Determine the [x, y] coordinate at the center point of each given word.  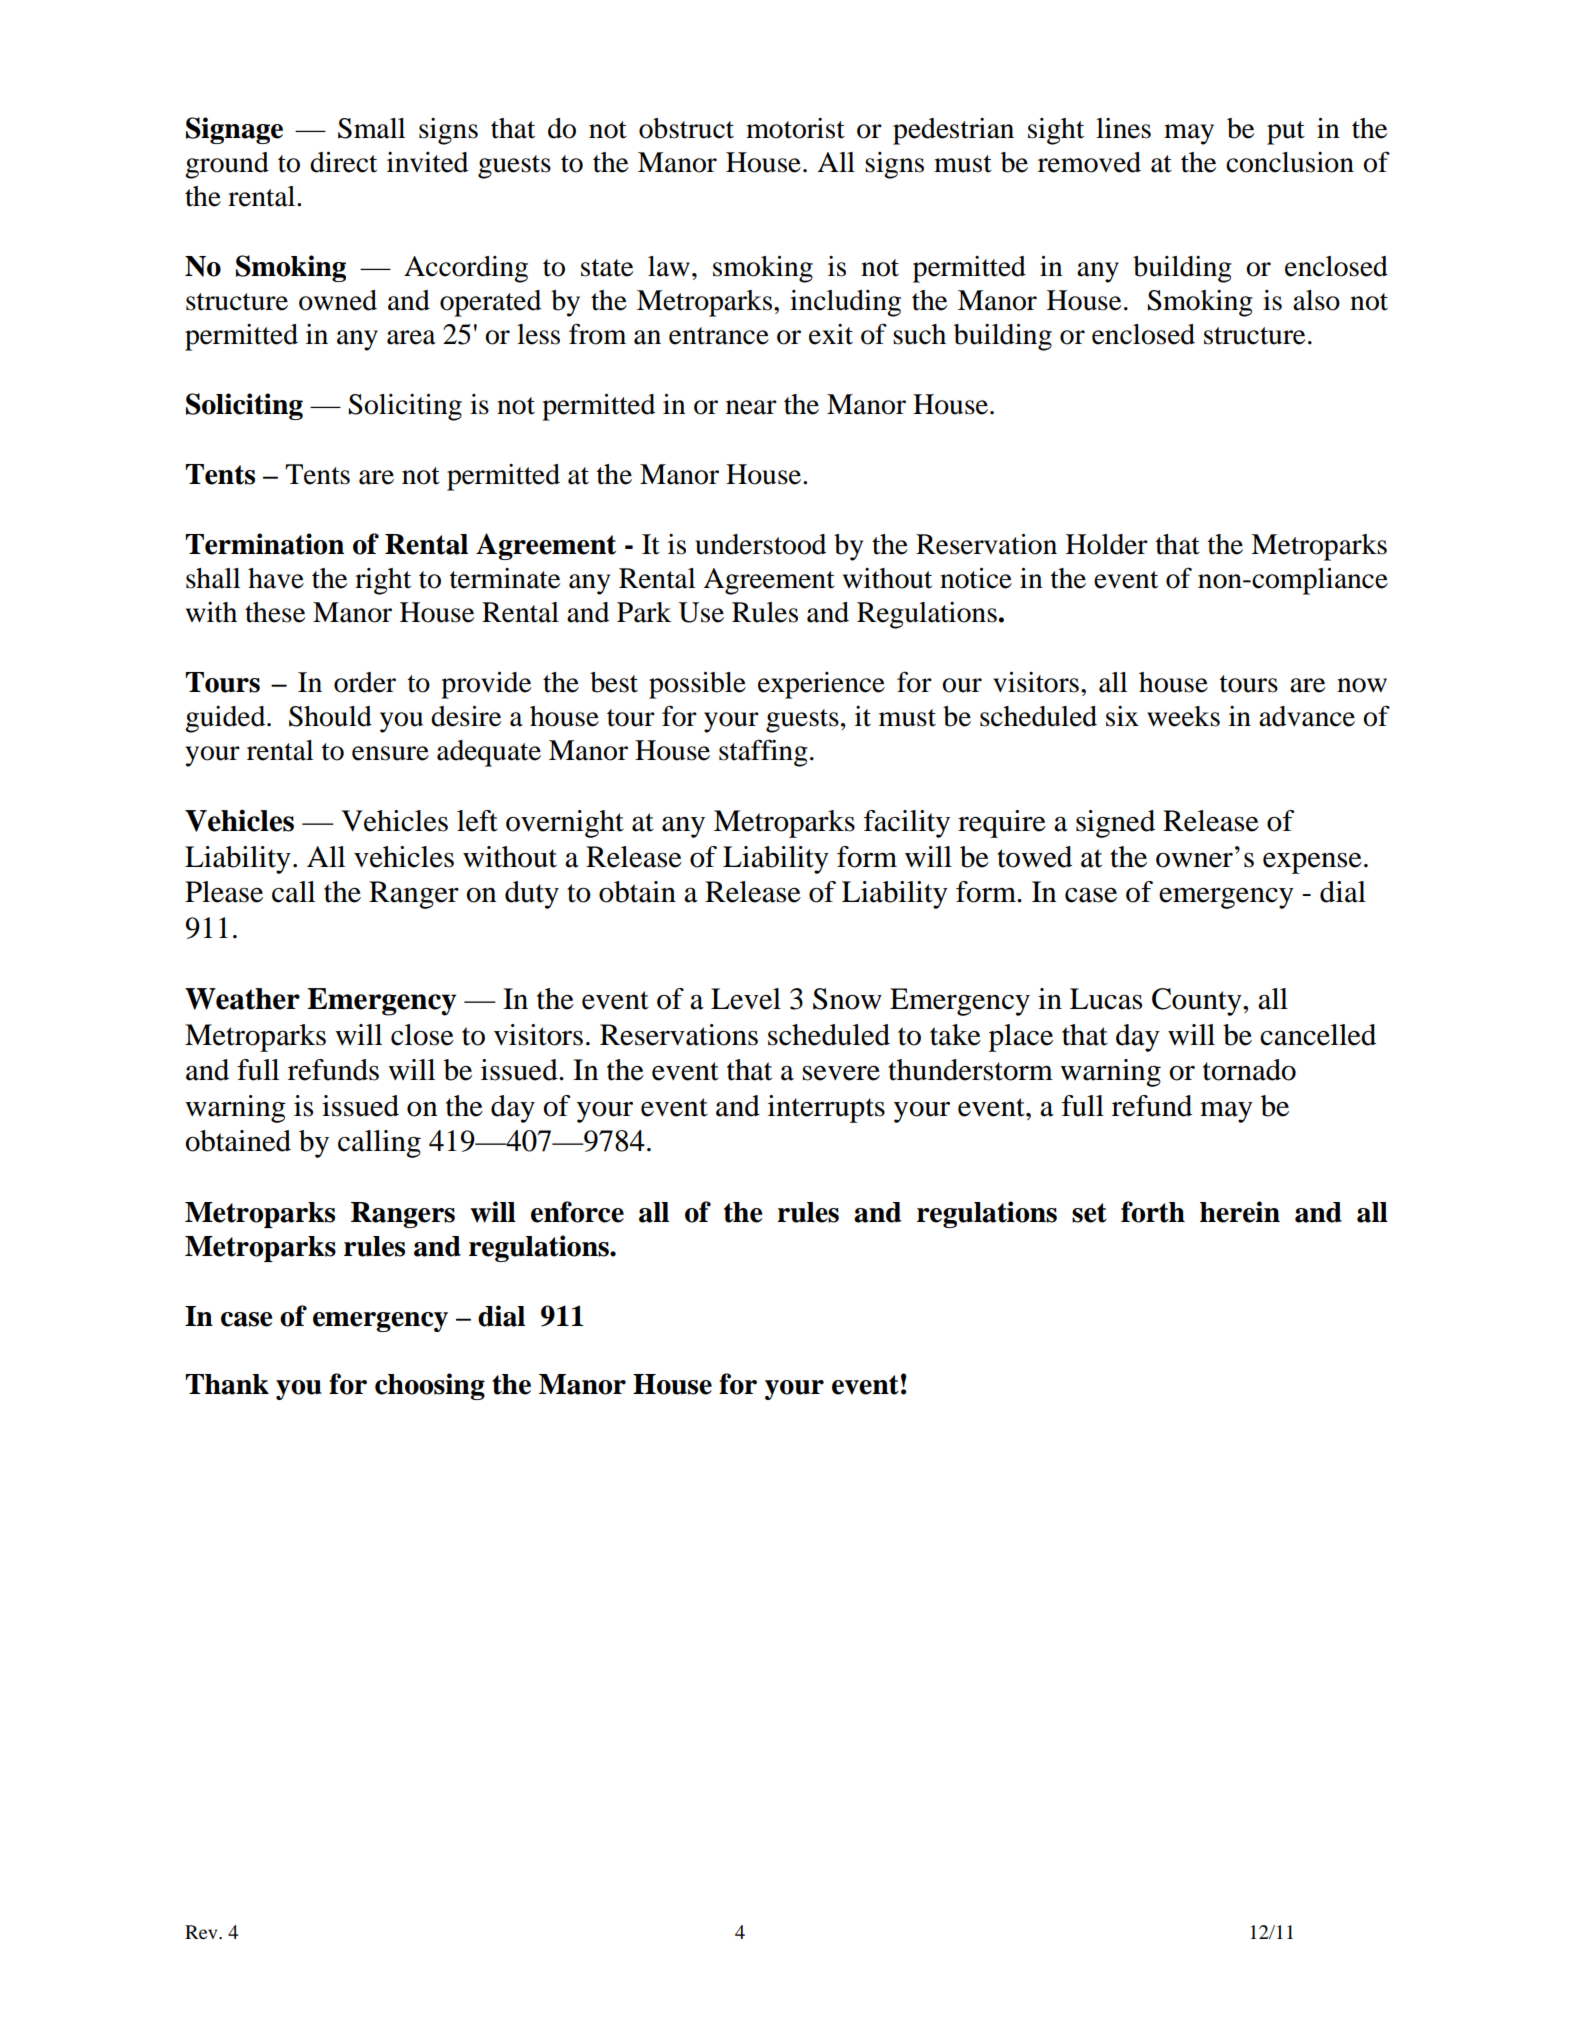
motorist [795, 128]
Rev [202, 1932]
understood [760, 544]
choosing [430, 1386]
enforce [577, 1212]
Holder [1107, 544]
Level [746, 999]
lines [1123, 128]
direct [343, 162]
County [1198, 1002]
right [383, 581]
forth [1153, 1212]
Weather [242, 999]
